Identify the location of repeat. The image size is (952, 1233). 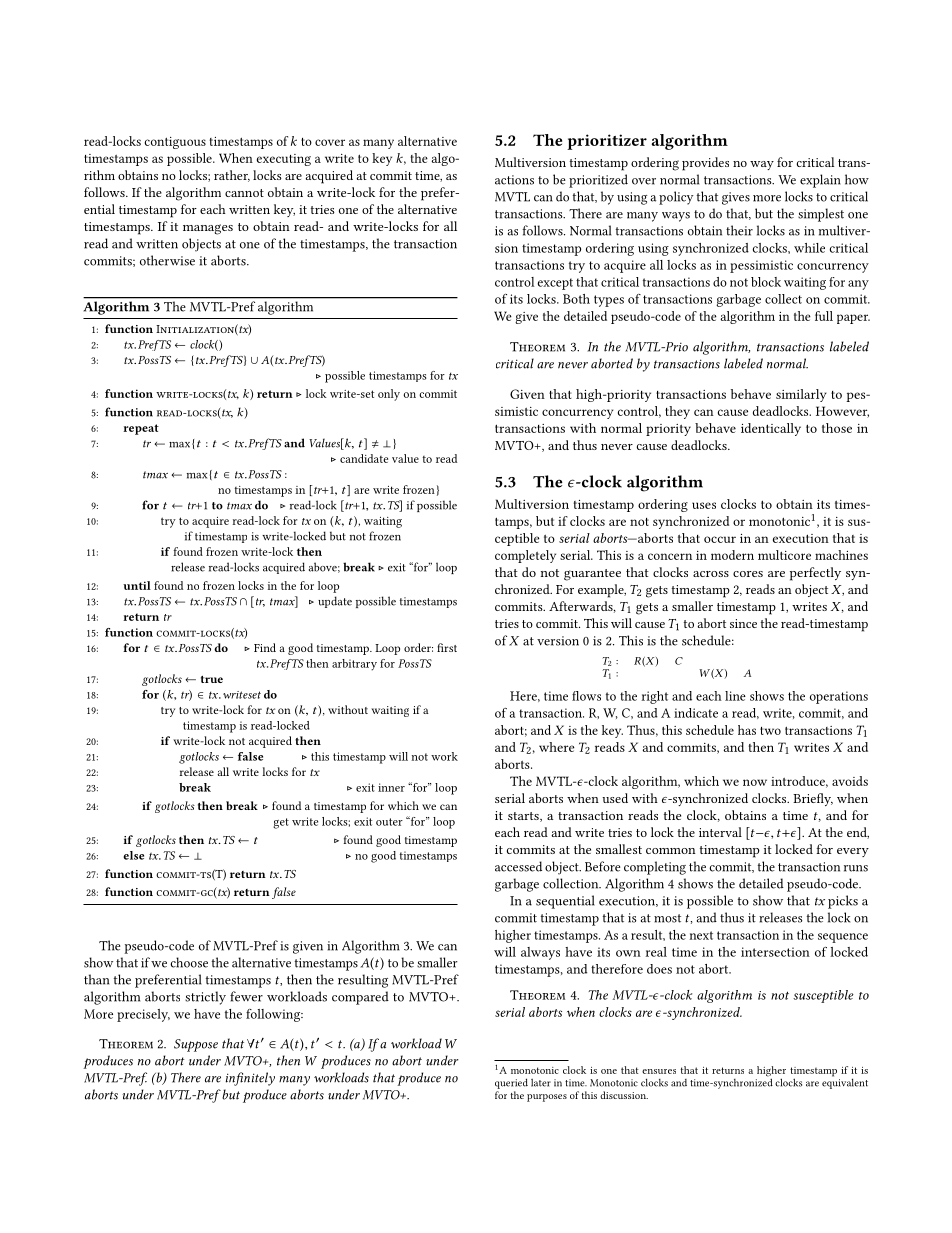
(141, 429).
